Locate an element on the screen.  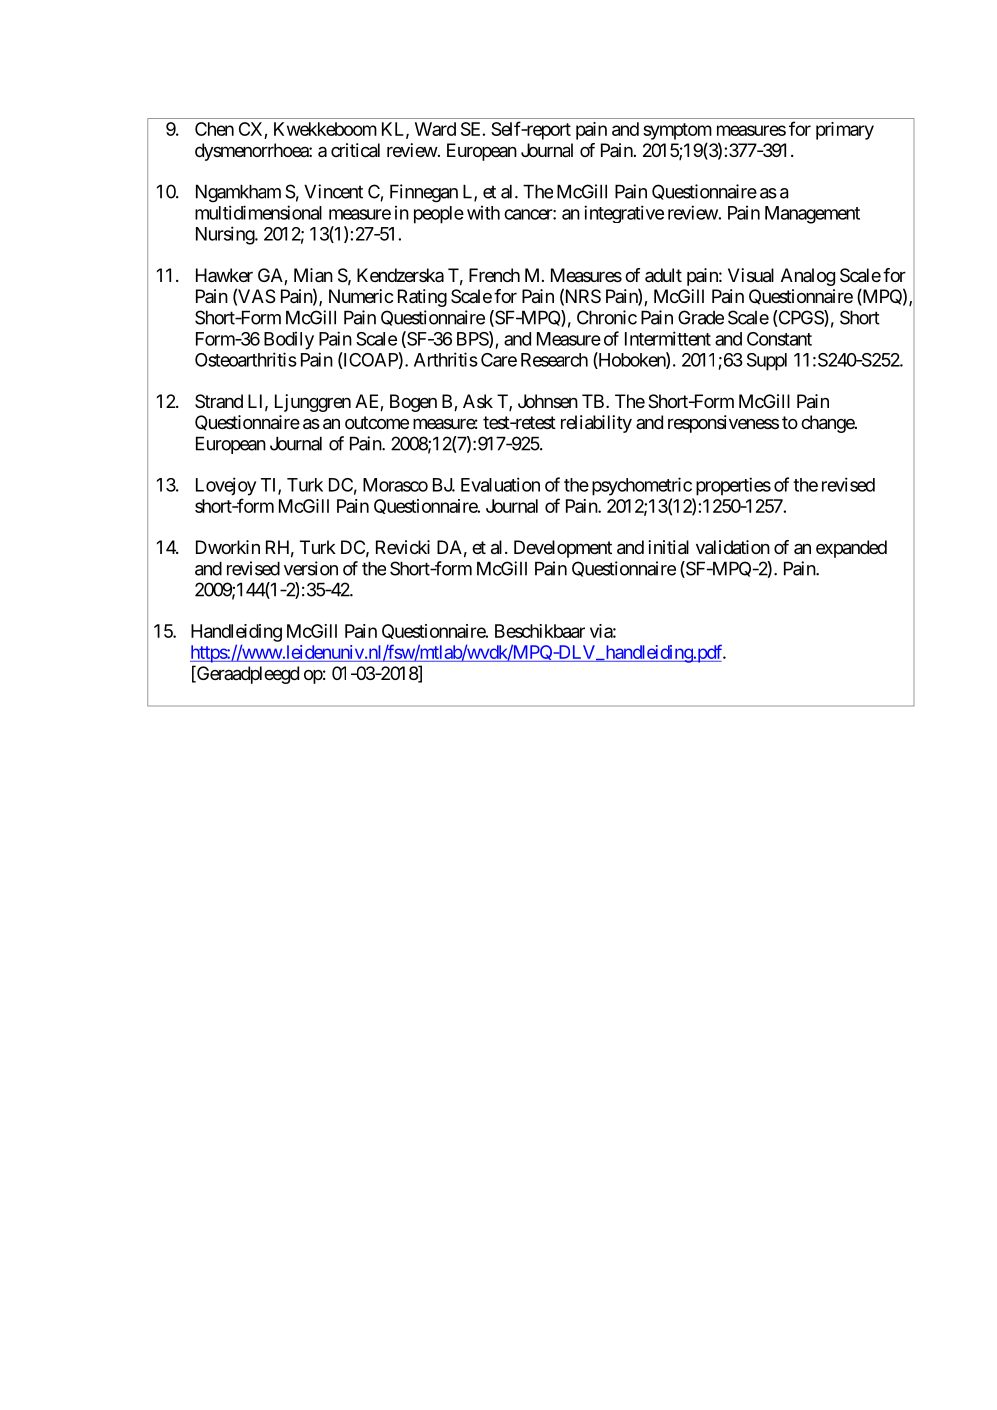
dysmenorrhoea is located at coordinates (252, 152).
